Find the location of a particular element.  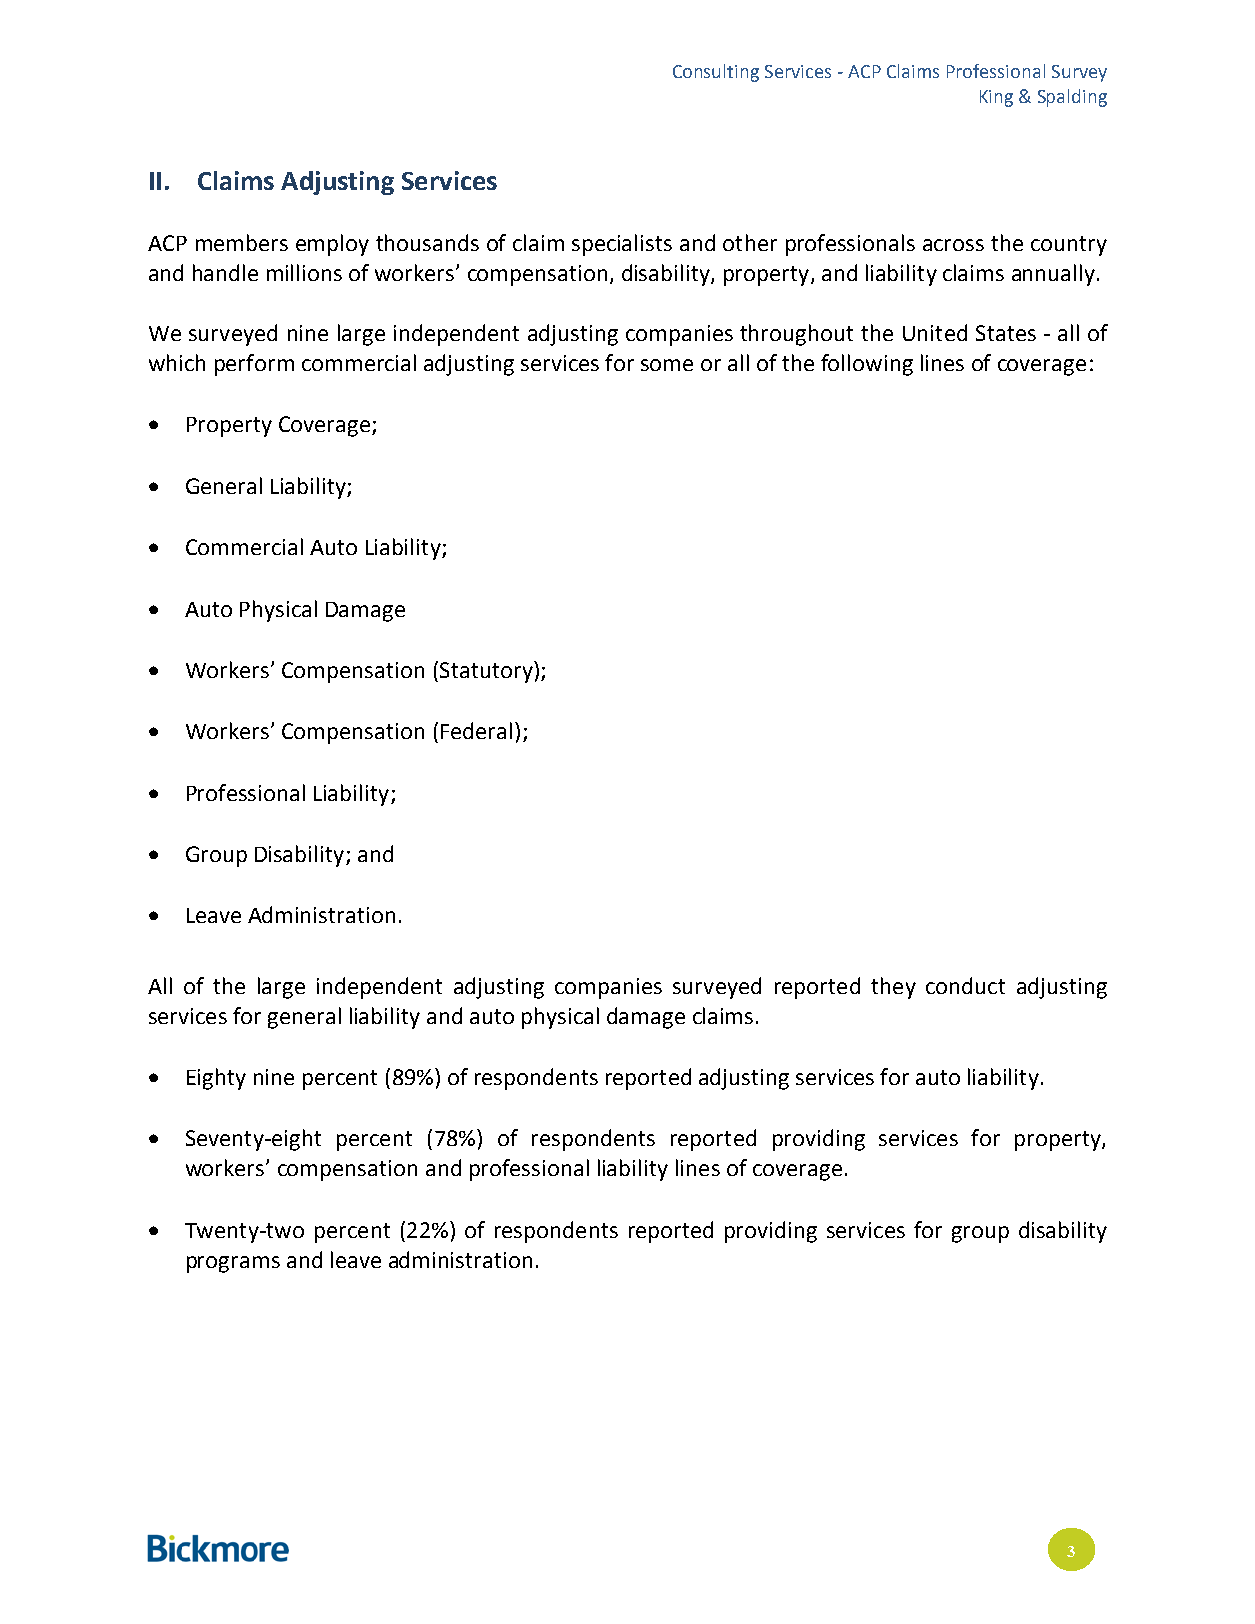

programs is located at coordinates (233, 1264).
